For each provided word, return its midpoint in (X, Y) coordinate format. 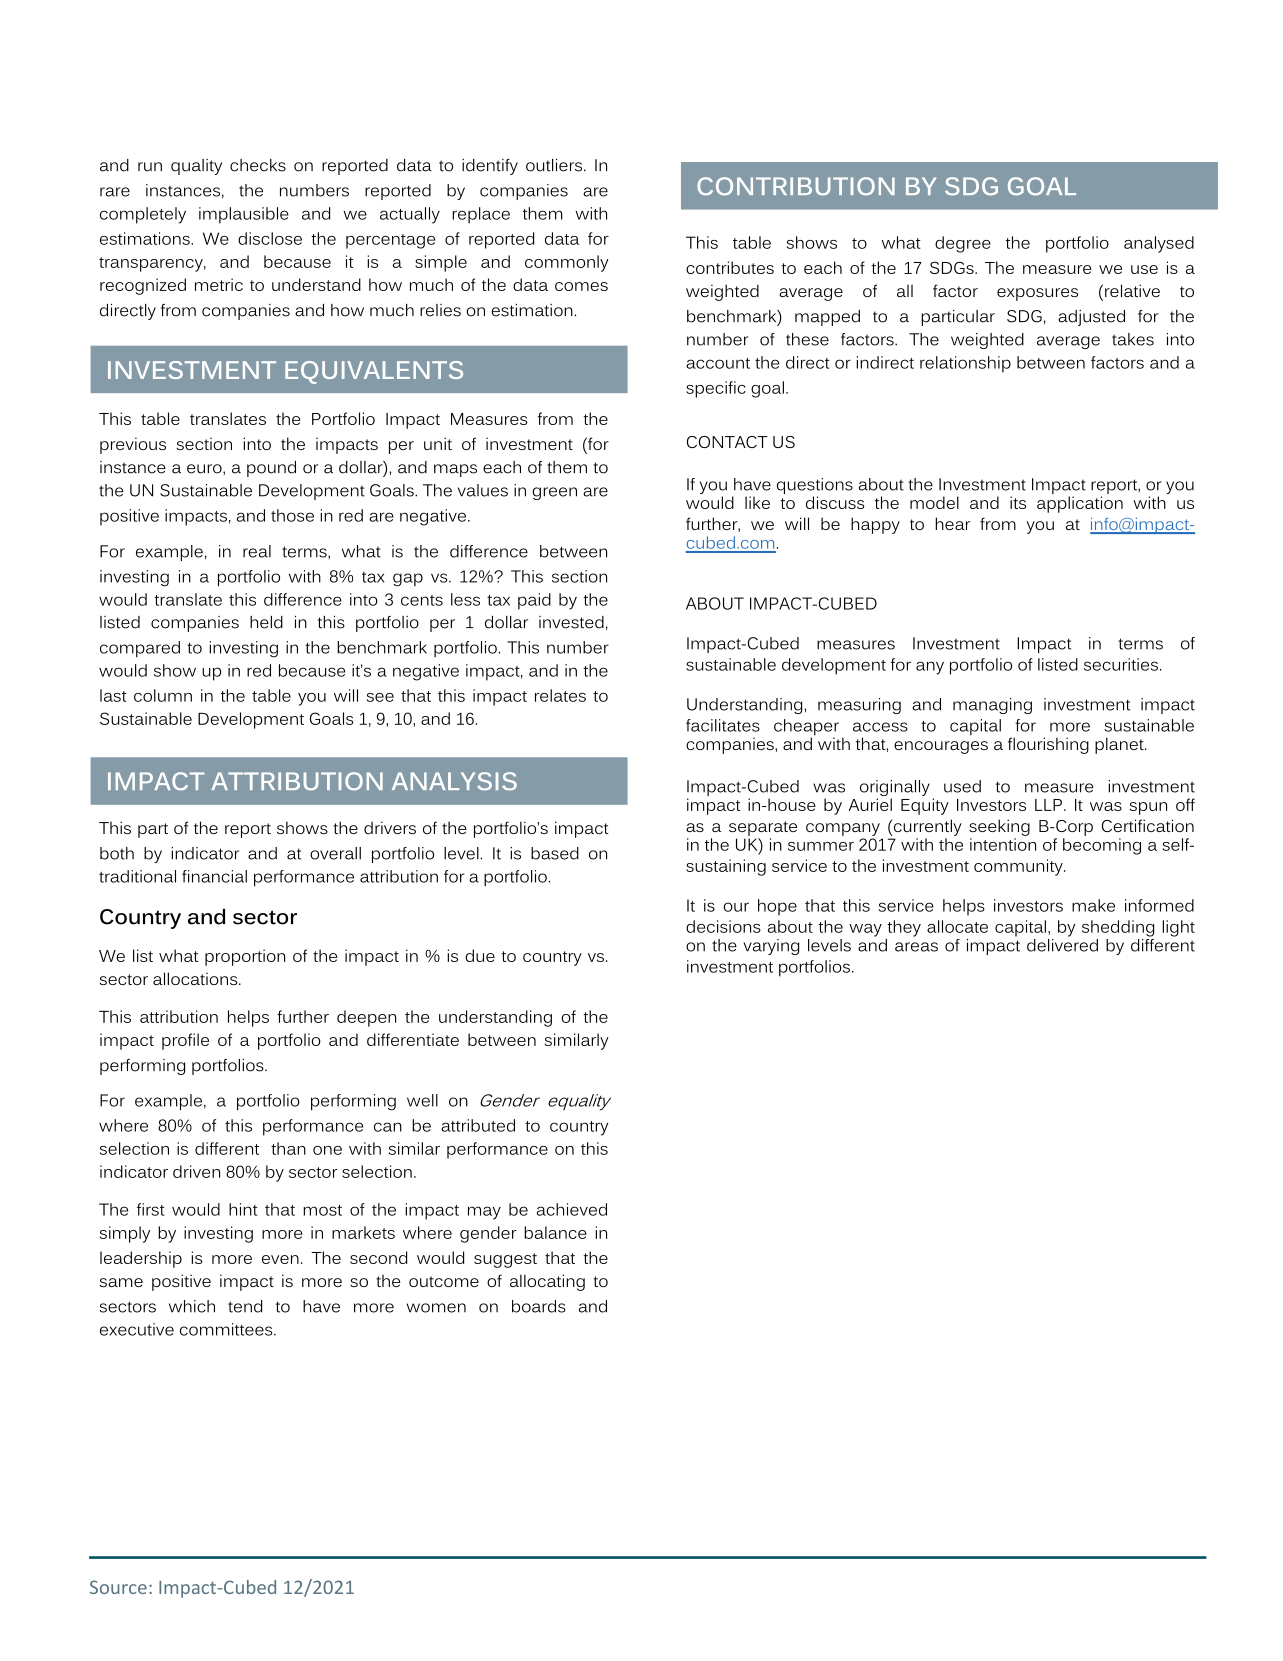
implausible (244, 215)
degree (963, 244)
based (555, 853)
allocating (547, 1282)
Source (118, 1587)
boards (539, 1306)
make (1093, 905)
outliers (554, 165)
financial (214, 876)
